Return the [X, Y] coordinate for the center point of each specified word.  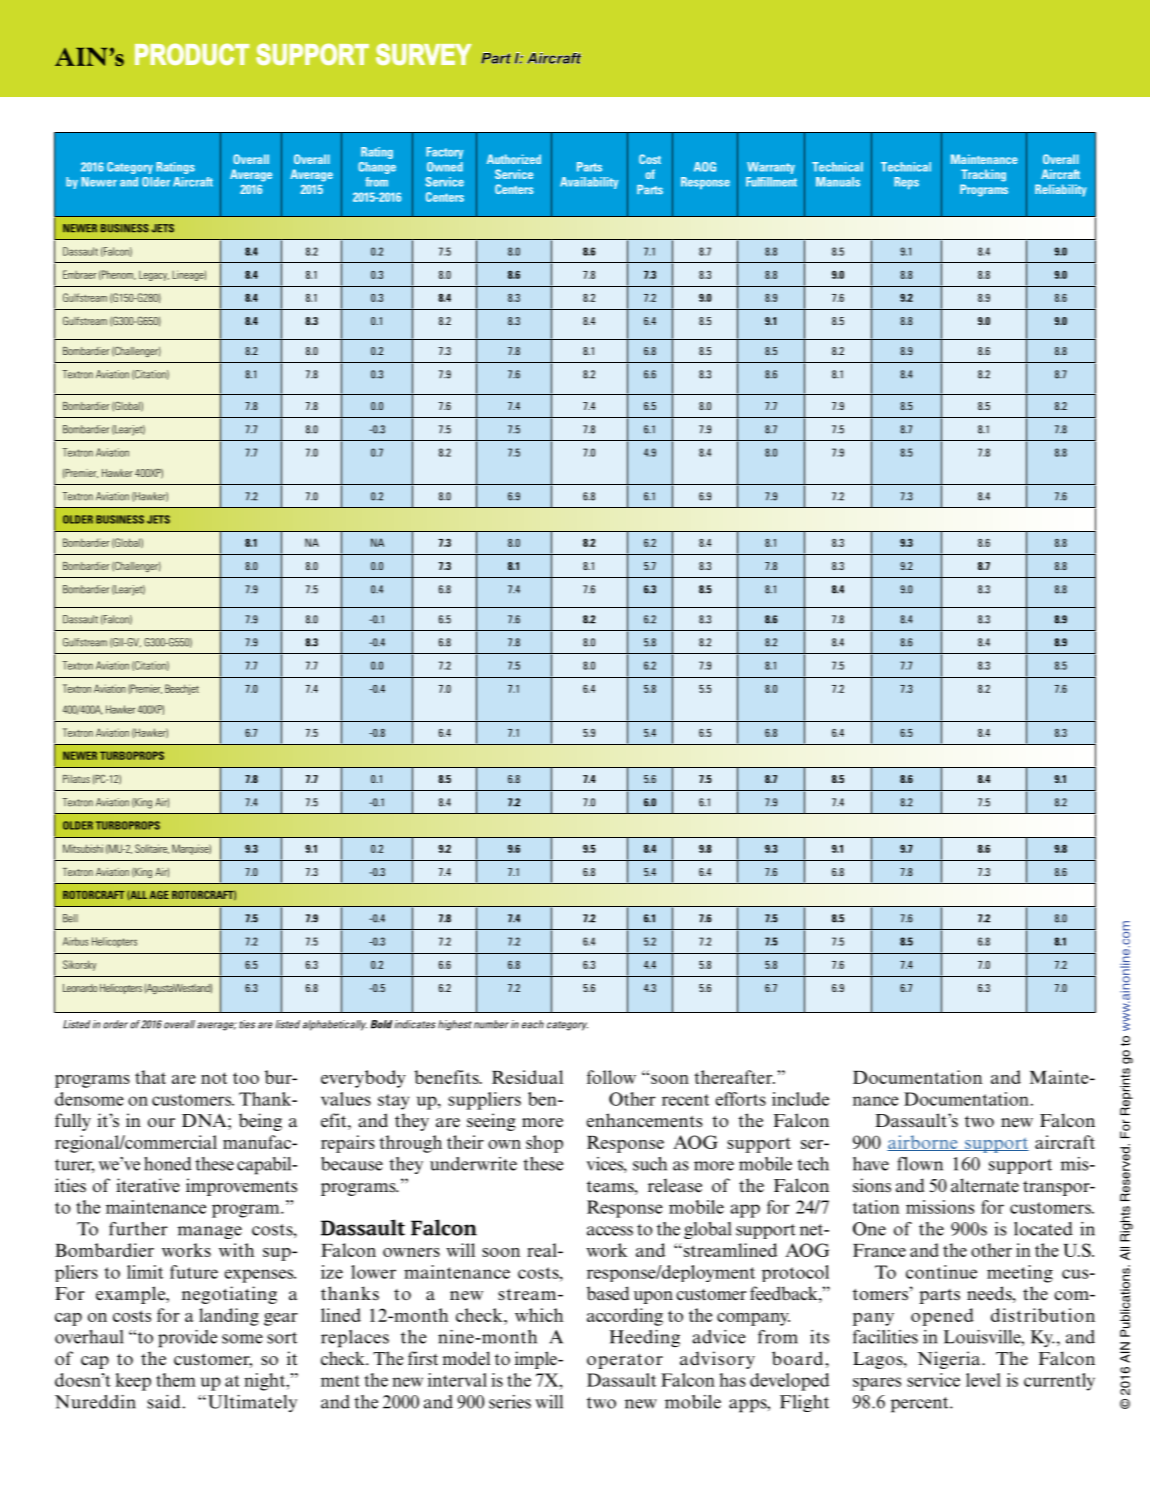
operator [625, 1361]
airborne [923, 1143]
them [176, 1380]
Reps [906, 183]
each [533, 1024]
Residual [527, 1077]
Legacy [154, 276]
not [214, 1078]
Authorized [514, 159]
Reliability [1061, 190]
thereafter [734, 1077]
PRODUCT [192, 54]
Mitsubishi [83, 848]
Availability [589, 183]
